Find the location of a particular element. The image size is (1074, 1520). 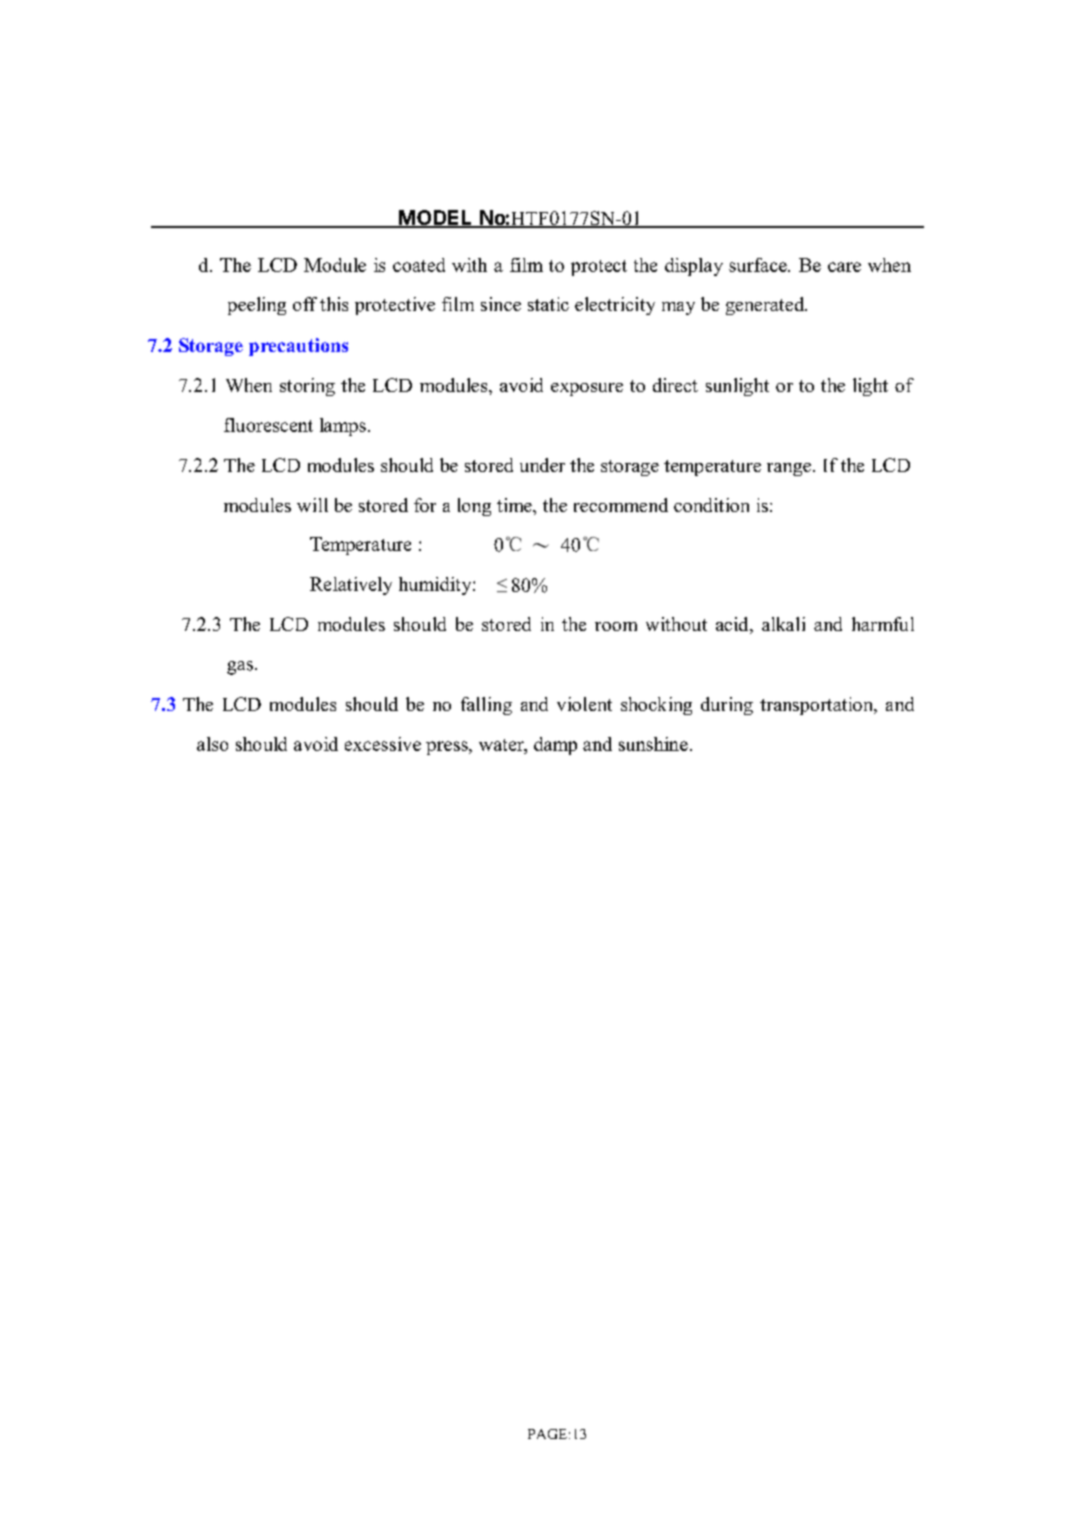

will is located at coordinates (312, 505).
